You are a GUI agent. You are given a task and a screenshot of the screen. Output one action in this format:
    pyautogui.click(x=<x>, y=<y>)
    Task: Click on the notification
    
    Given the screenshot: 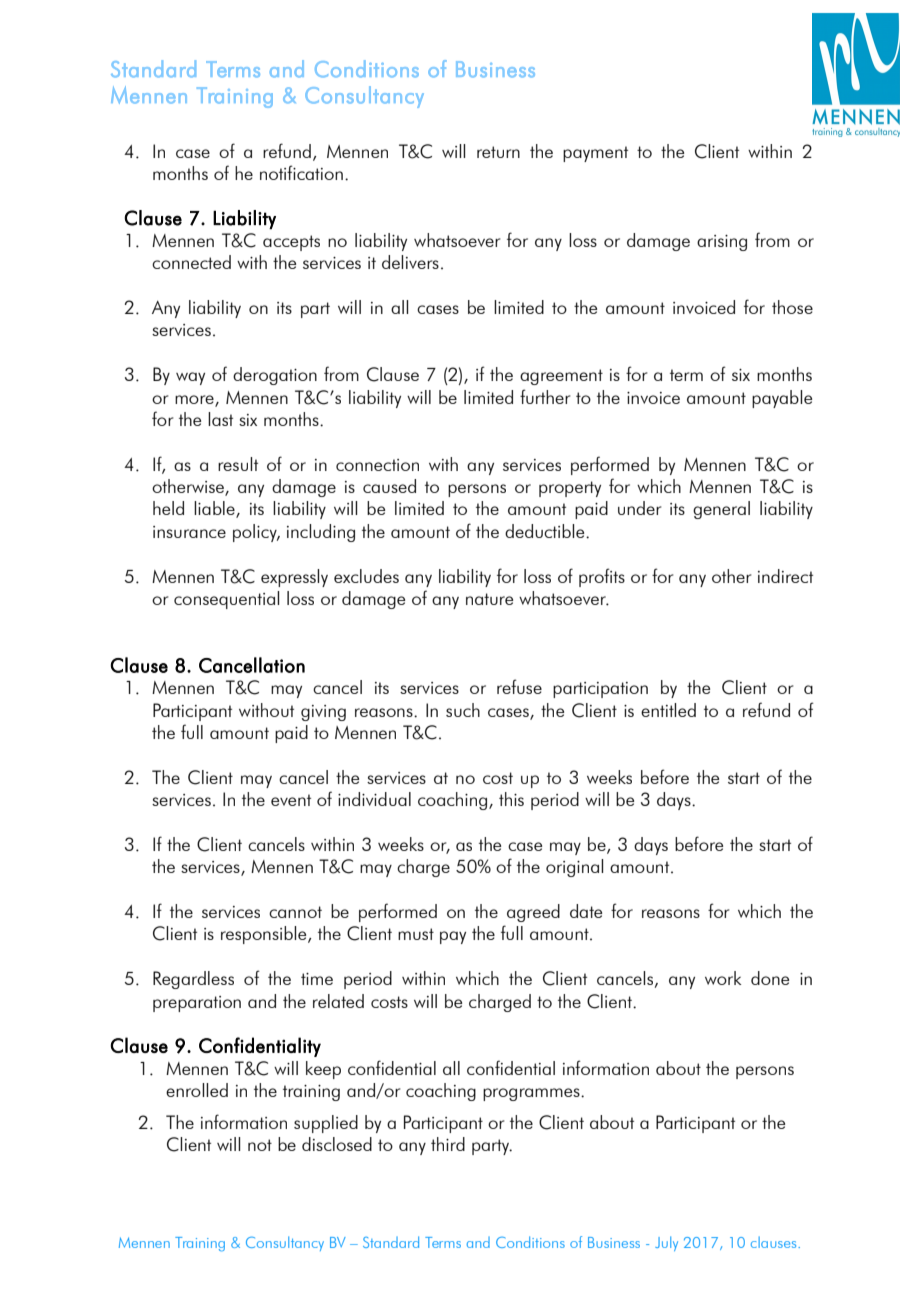 What is the action you would take?
    pyautogui.click(x=301, y=172)
